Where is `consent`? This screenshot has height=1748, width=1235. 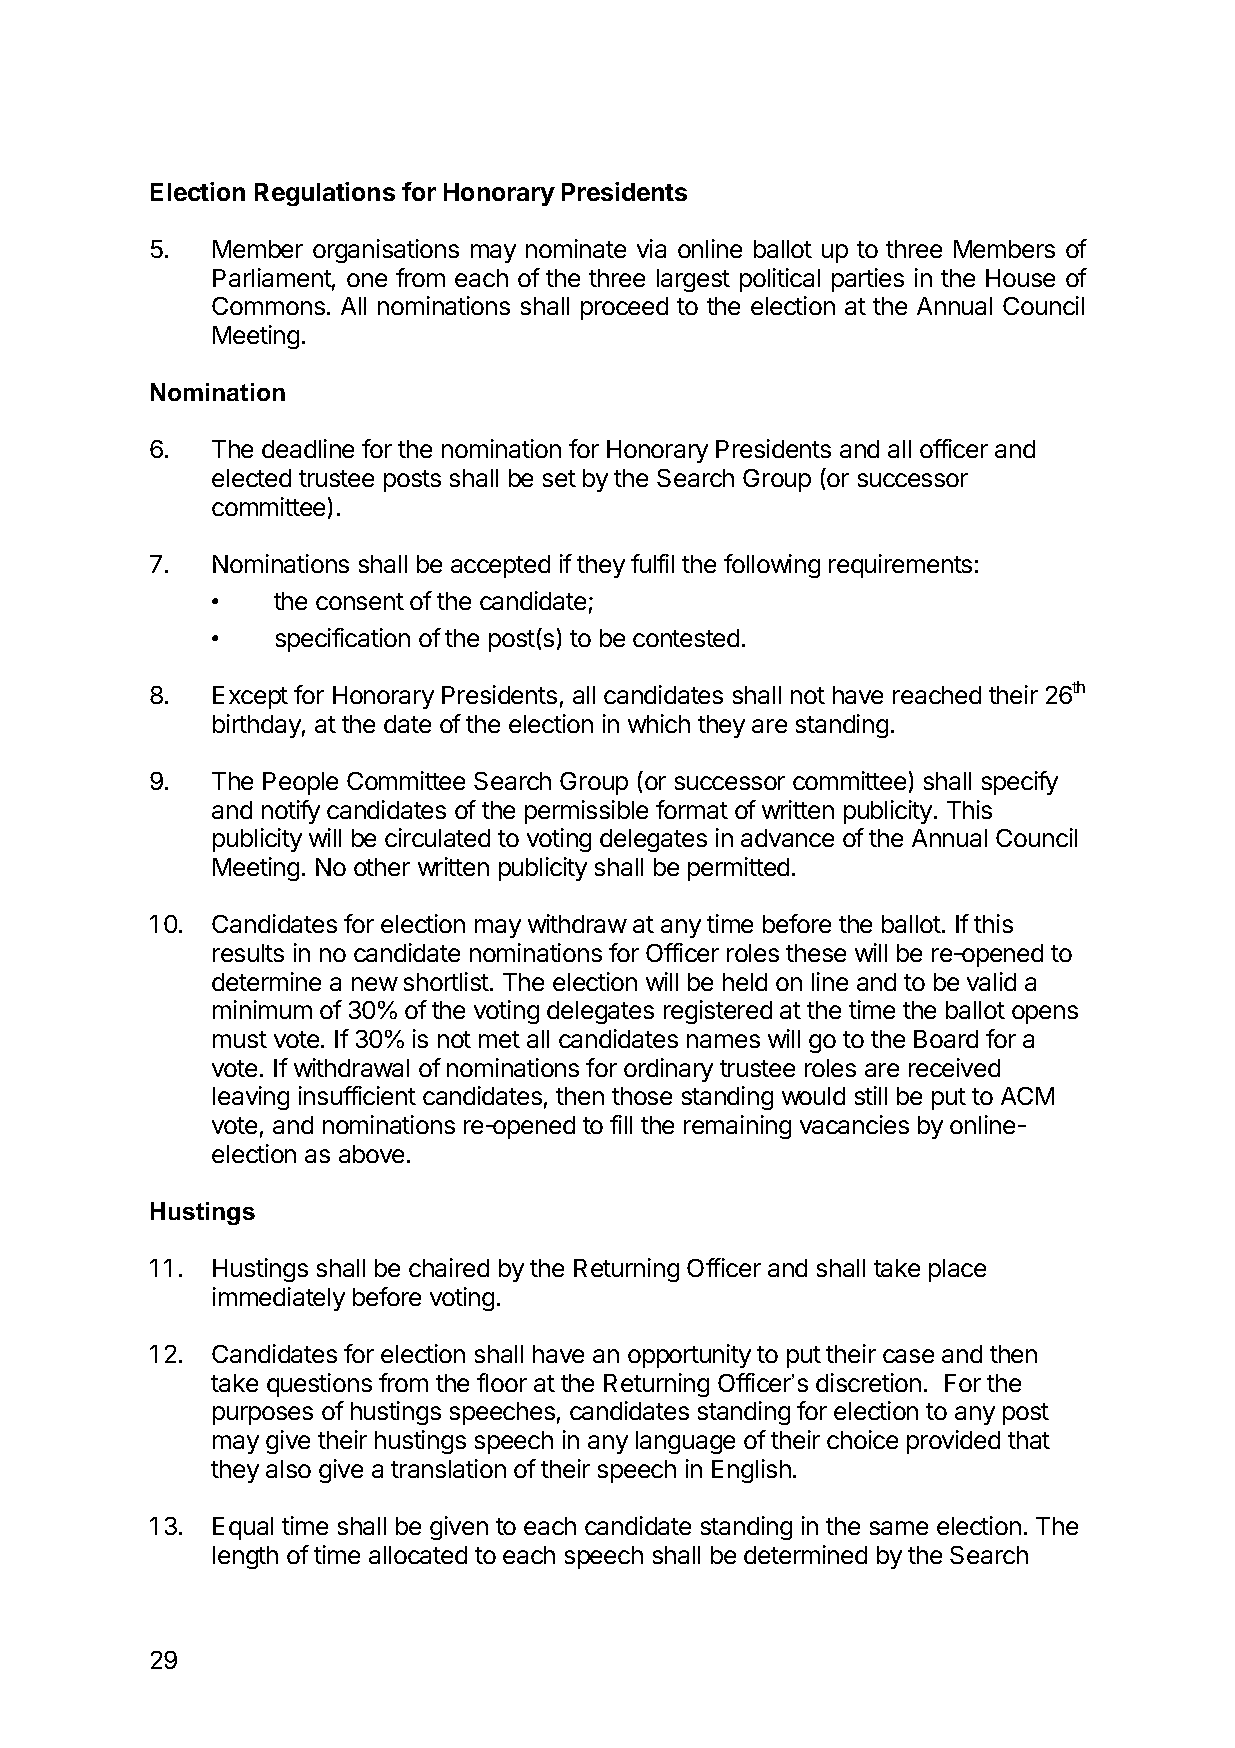
consent is located at coordinates (360, 601).
